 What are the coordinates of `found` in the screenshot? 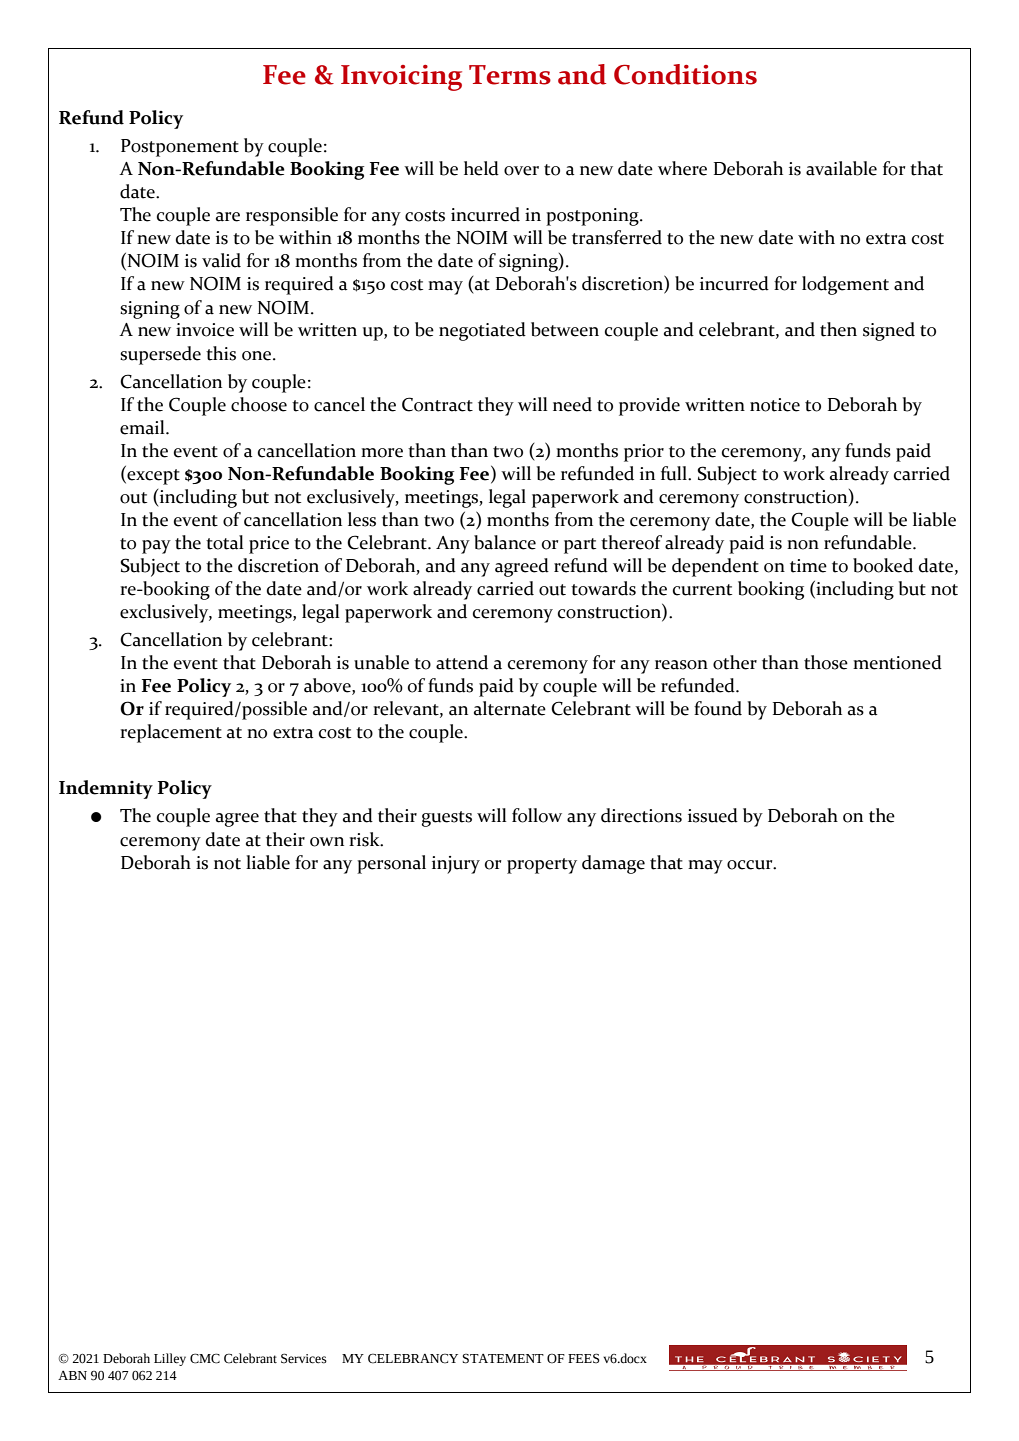 It's located at (718, 708).
